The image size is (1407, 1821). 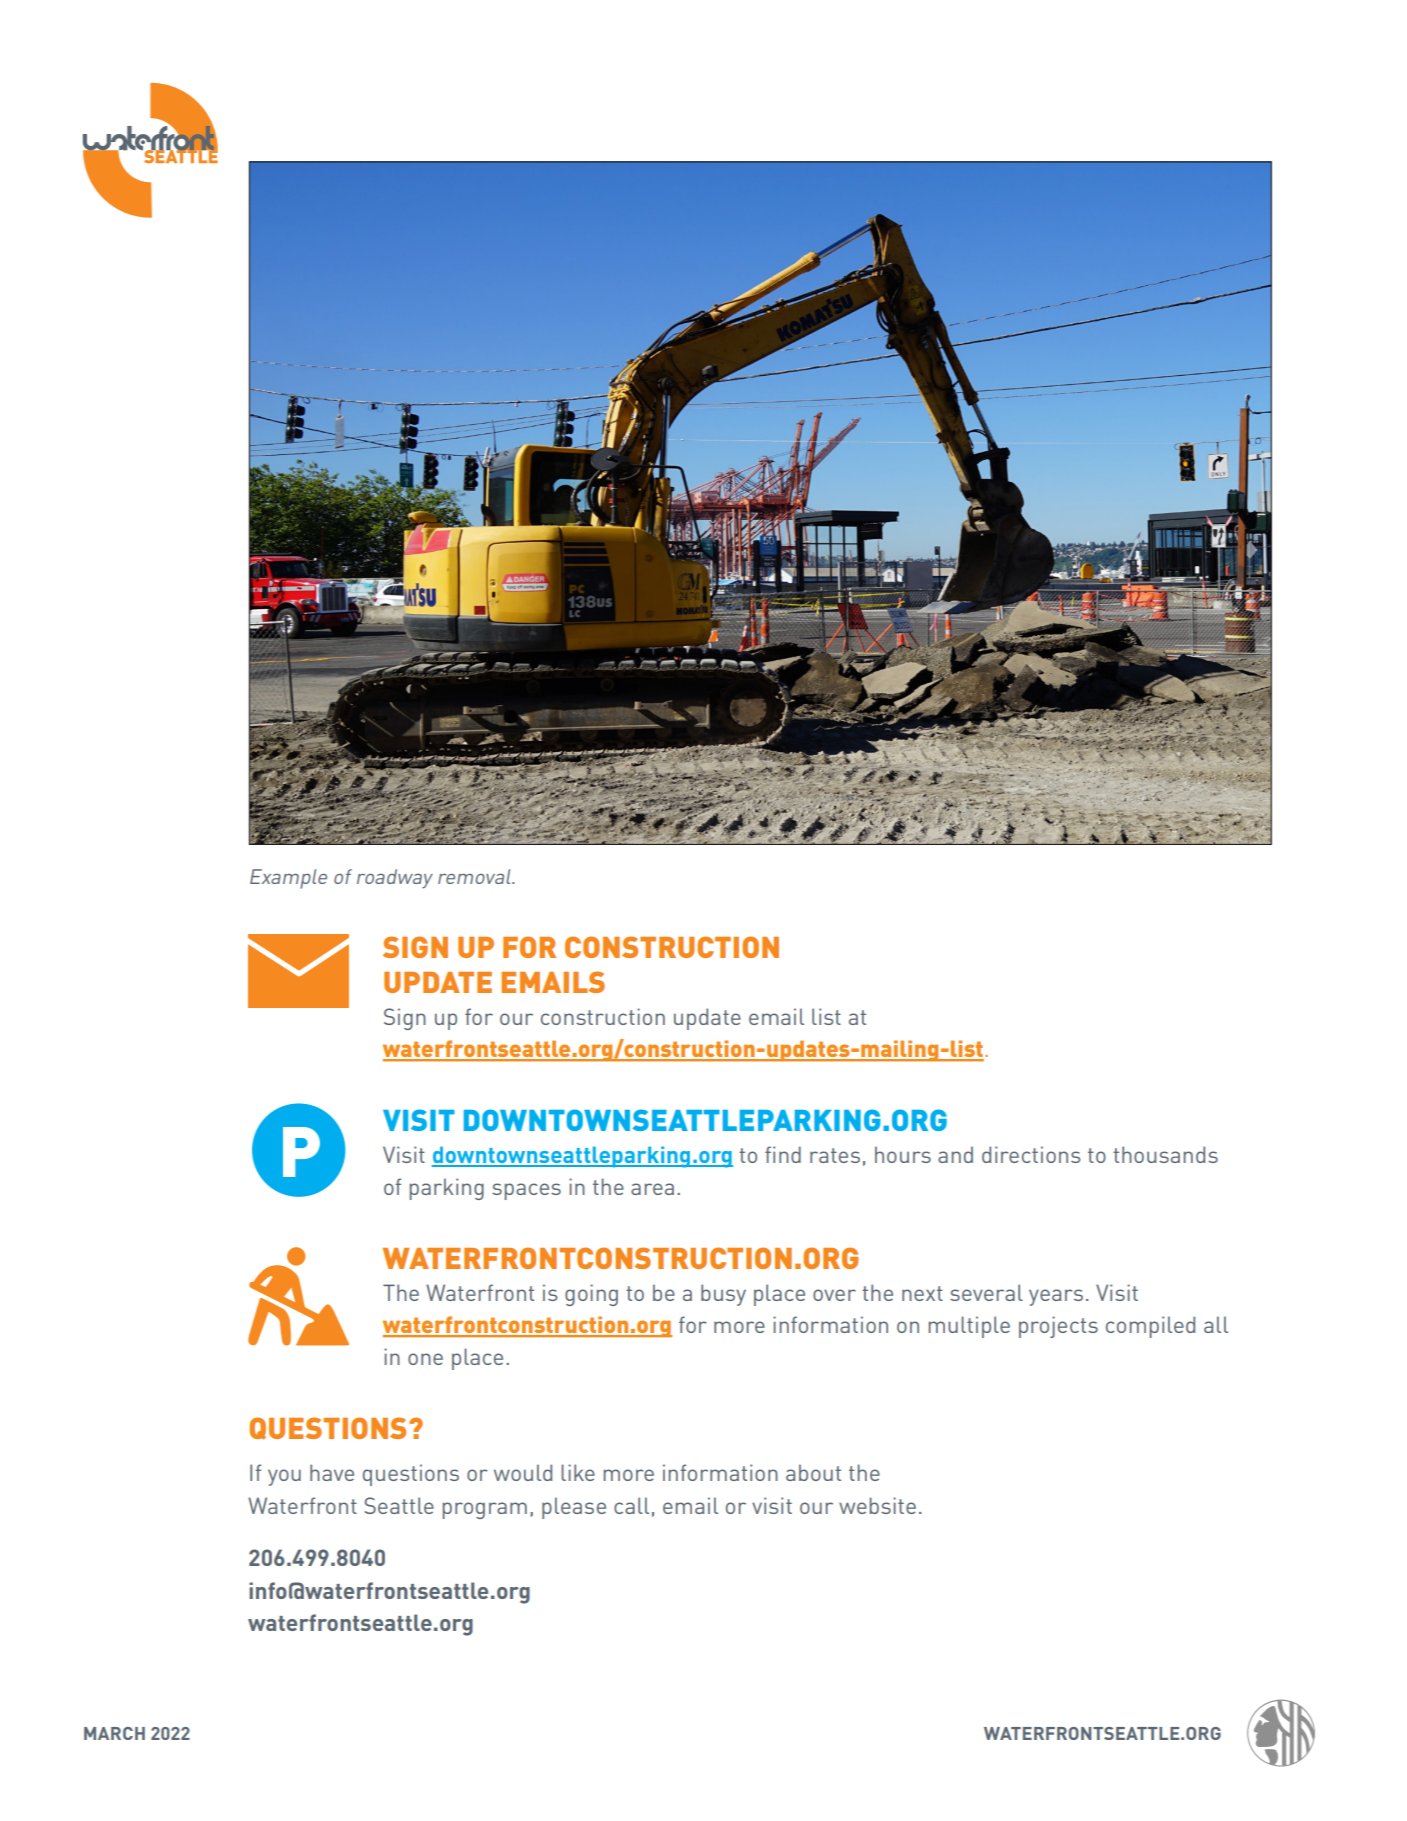 What do you see at coordinates (578, 1472) in the image?
I see `like` at bounding box center [578, 1472].
